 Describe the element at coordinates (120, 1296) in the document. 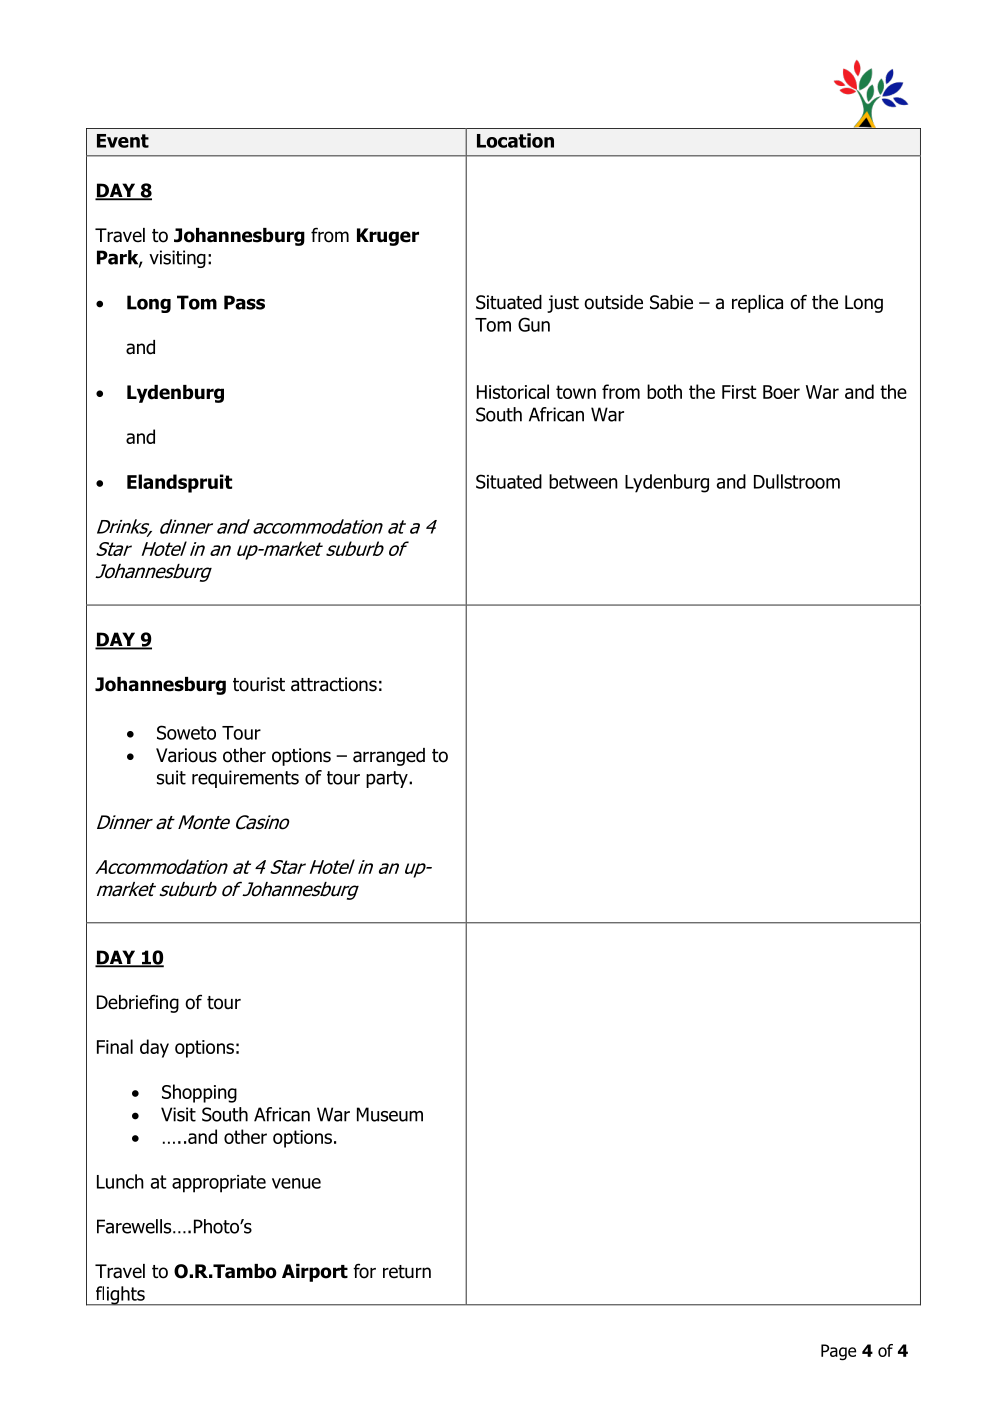

I see `flights` at that location.
